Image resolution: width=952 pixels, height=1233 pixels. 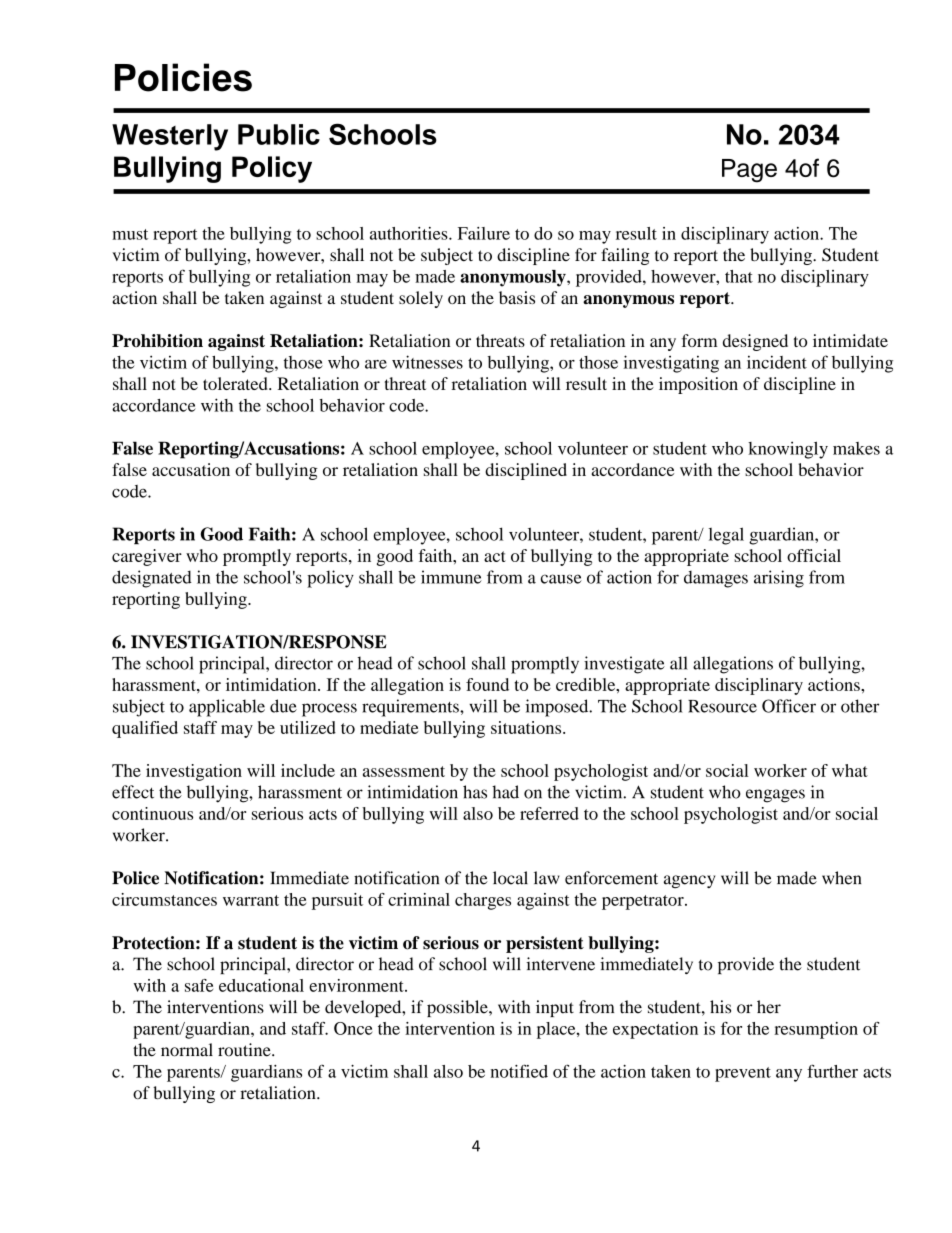 I want to click on immune, so click(x=451, y=577).
